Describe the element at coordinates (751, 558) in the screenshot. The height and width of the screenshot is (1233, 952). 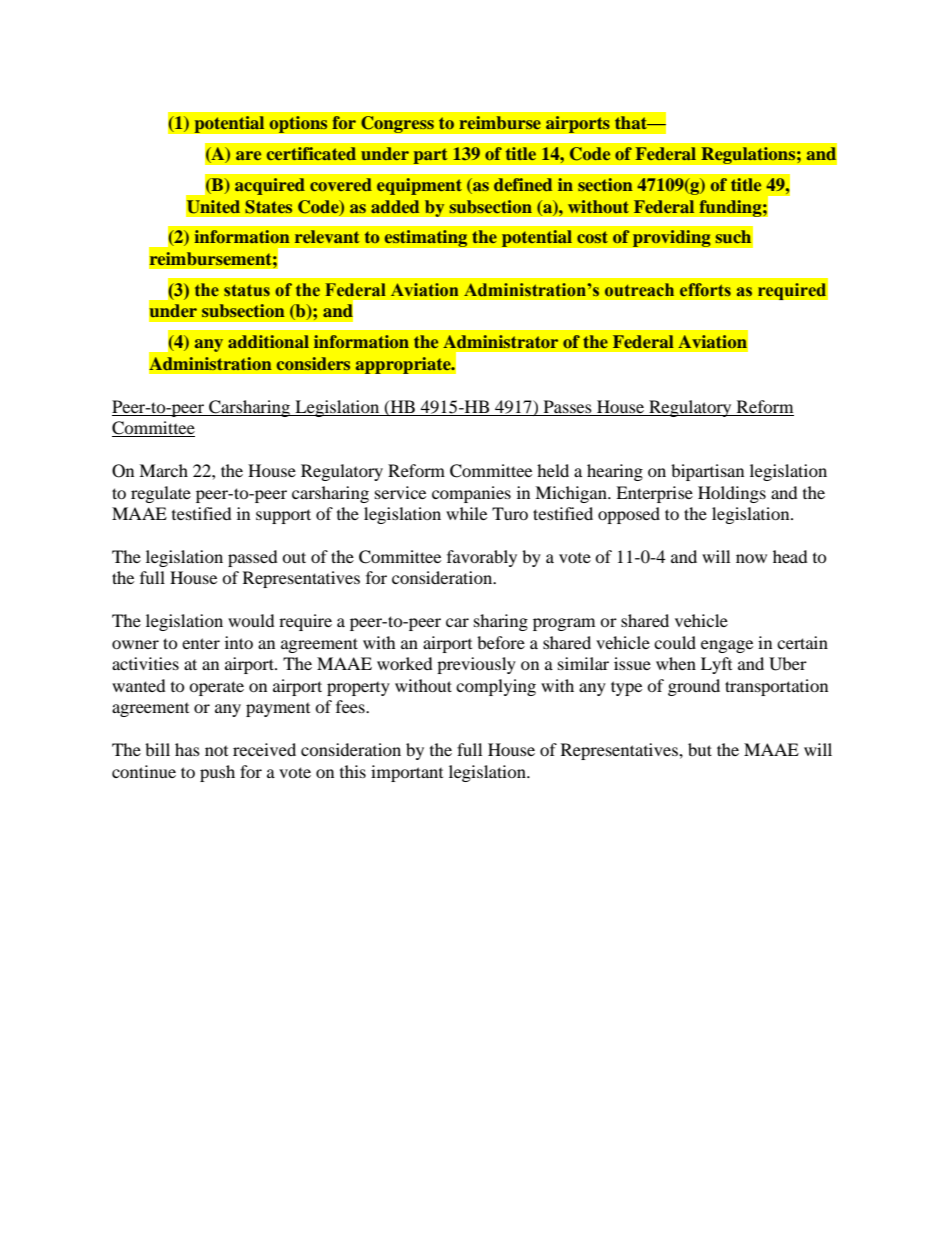
I see `now` at that location.
